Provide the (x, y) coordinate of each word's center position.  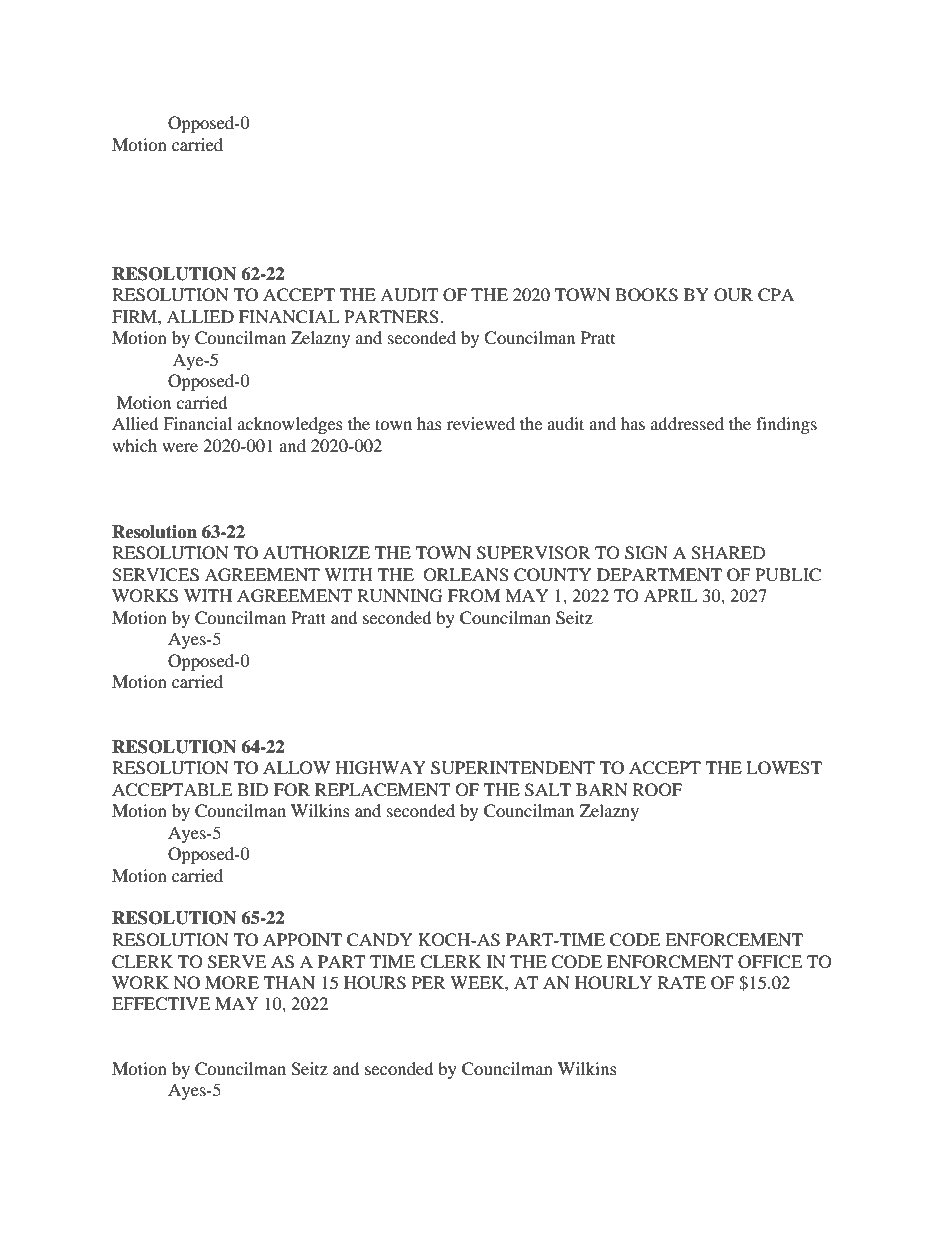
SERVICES (155, 575)
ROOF (657, 790)
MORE (232, 983)
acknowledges (290, 425)
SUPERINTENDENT (513, 768)
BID (253, 789)
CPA (776, 295)
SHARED (728, 553)
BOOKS (646, 295)
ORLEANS (466, 575)
